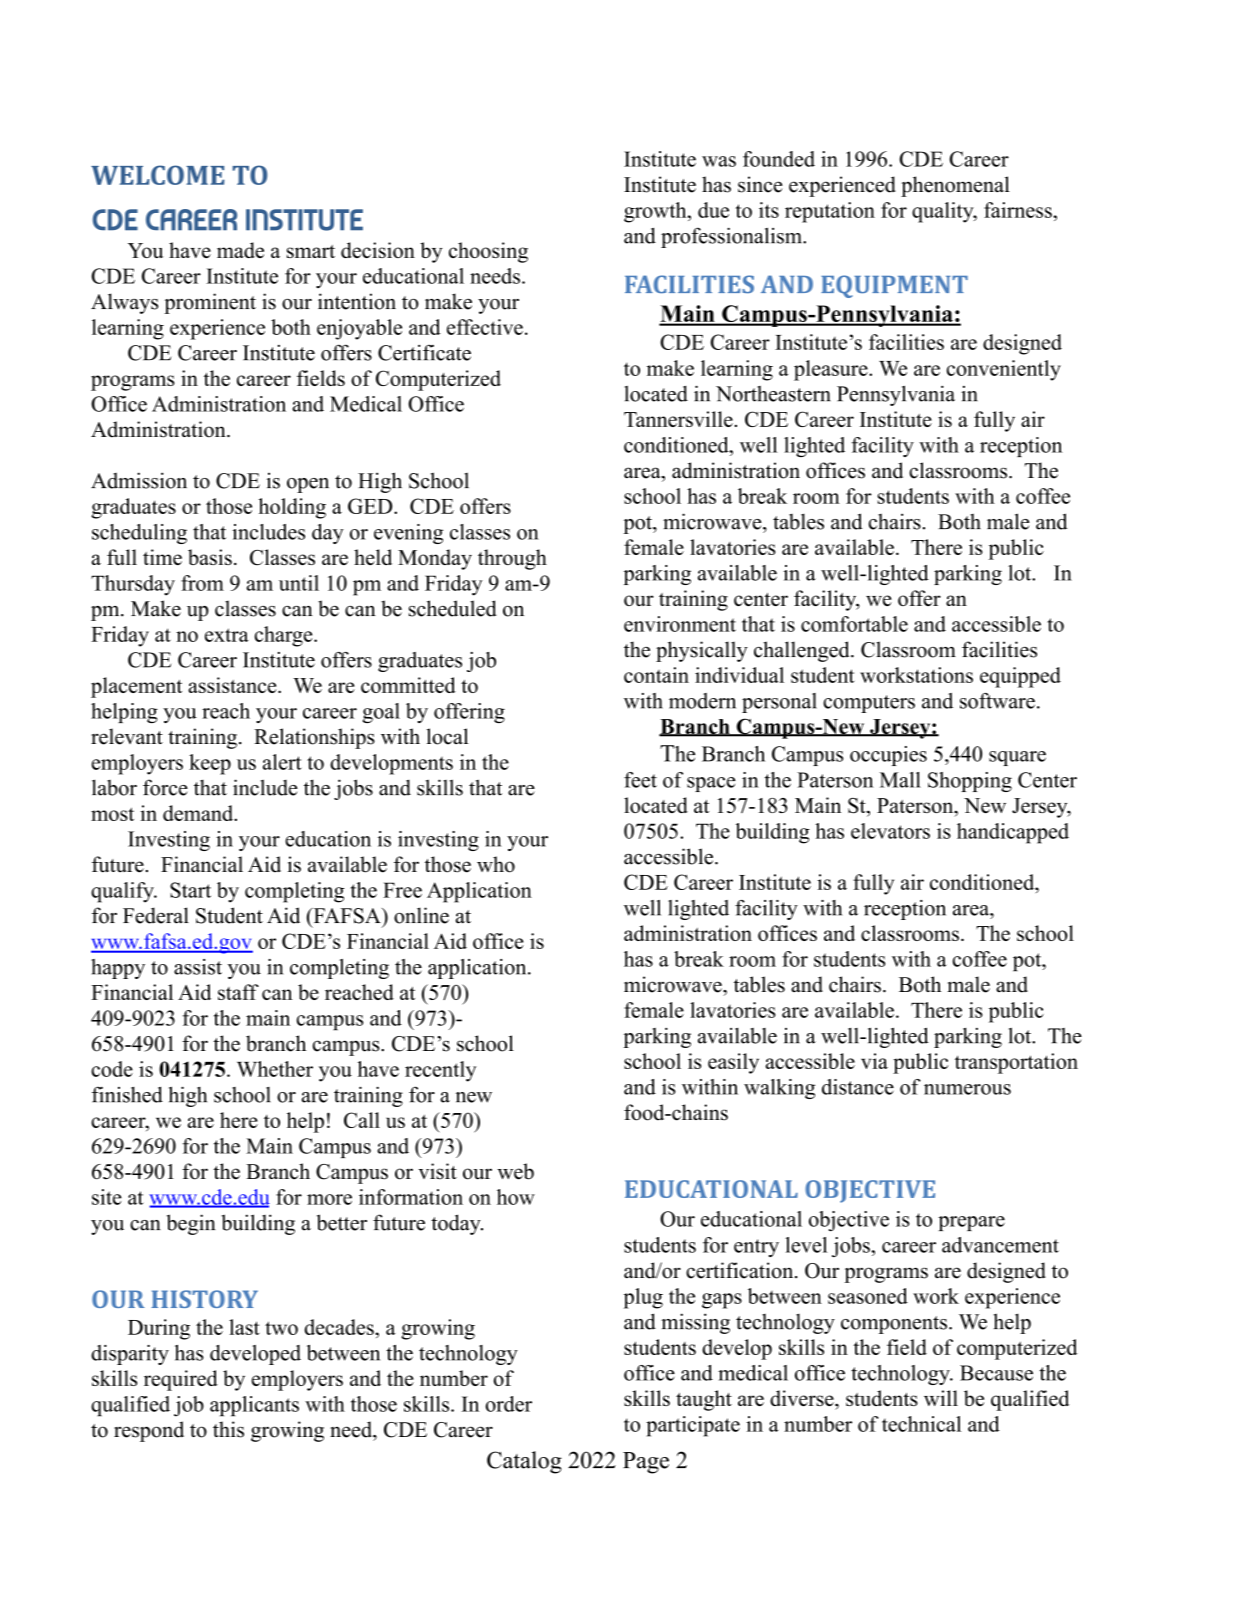 Image resolution: width=1238 pixels, height=1602 pixels. Describe the element at coordinates (210, 557) in the image. I see `basis` at that location.
